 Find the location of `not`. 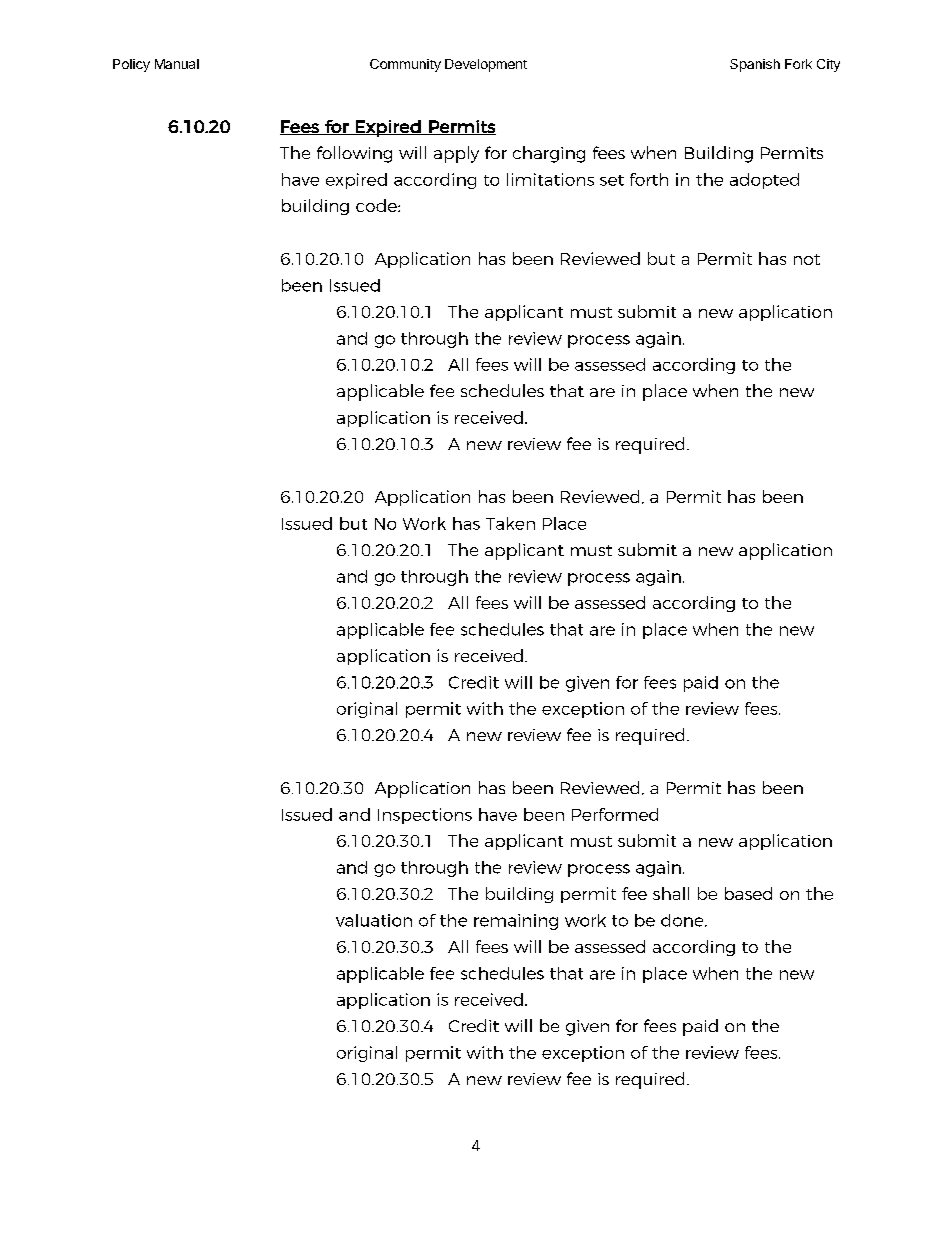

not is located at coordinates (807, 259).
